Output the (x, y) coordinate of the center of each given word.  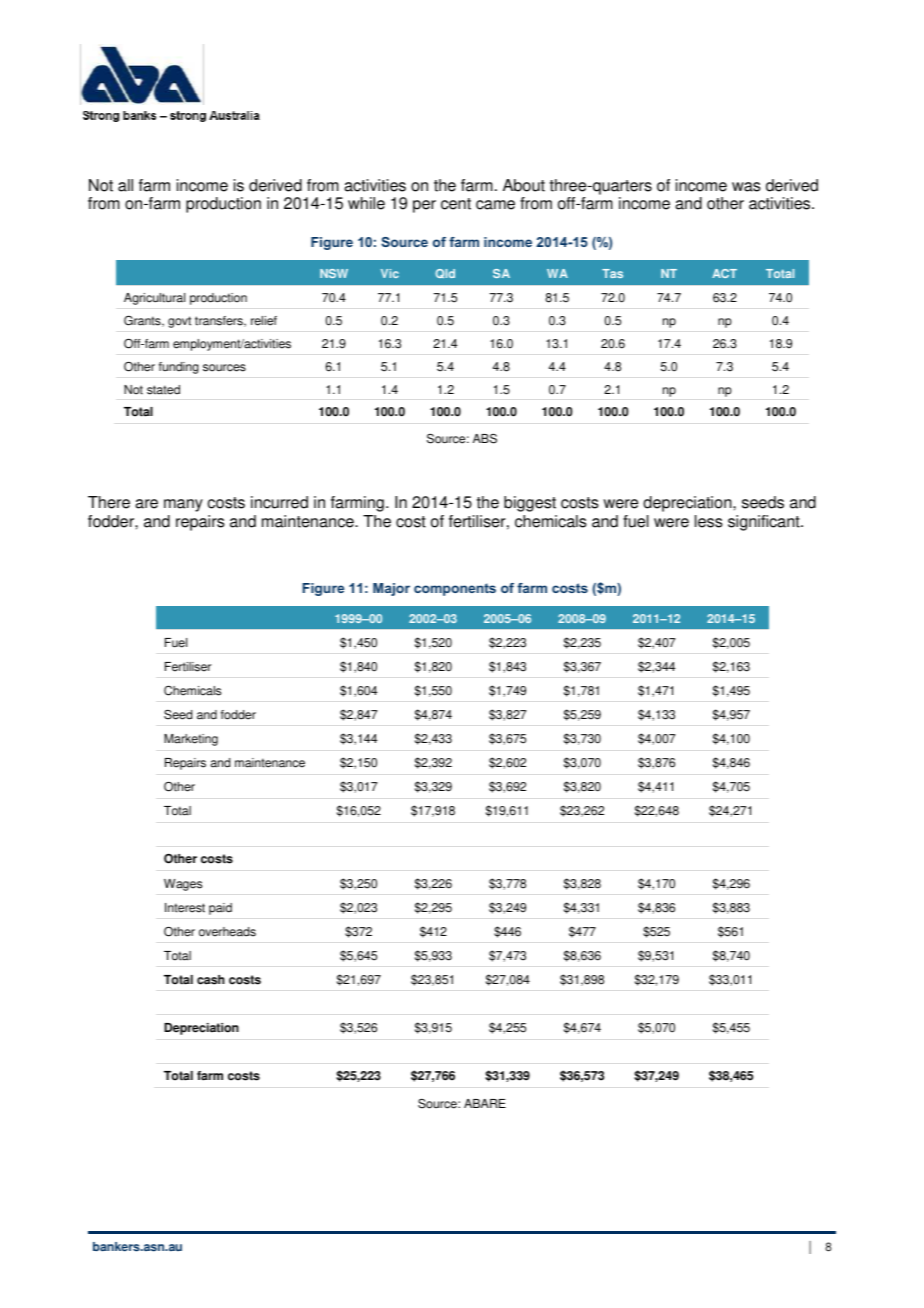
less (709, 521)
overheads (227, 932)
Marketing (191, 740)
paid (220, 909)
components (455, 589)
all (125, 185)
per (424, 206)
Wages (183, 885)
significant (765, 523)
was (746, 187)
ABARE (485, 1103)
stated (163, 390)
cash (211, 980)
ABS (485, 438)
